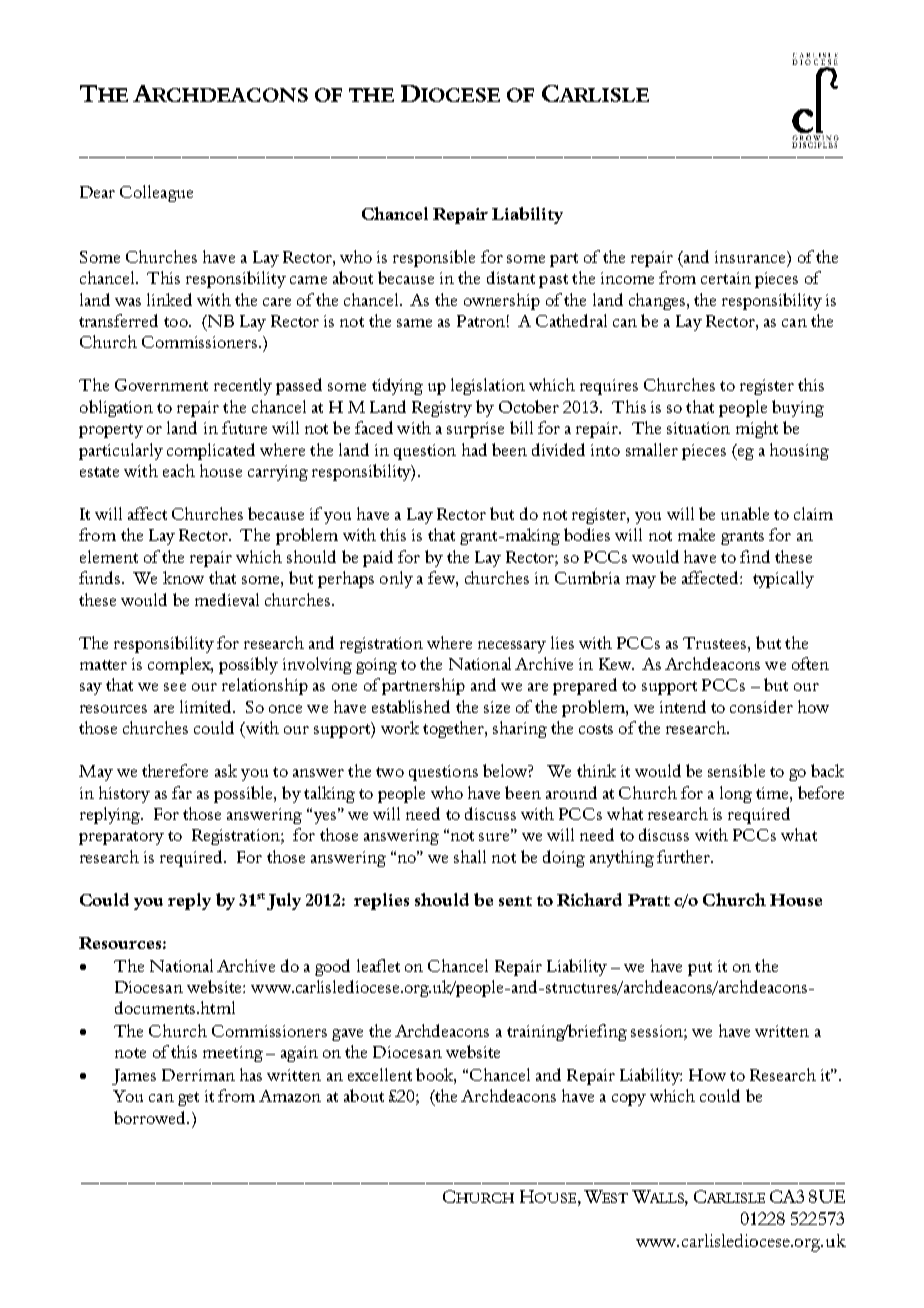 This screenshot has width=924, height=1308. What do you see at coordinates (284, 901) in the screenshot?
I see `July` at bounding box center [284, 901].
